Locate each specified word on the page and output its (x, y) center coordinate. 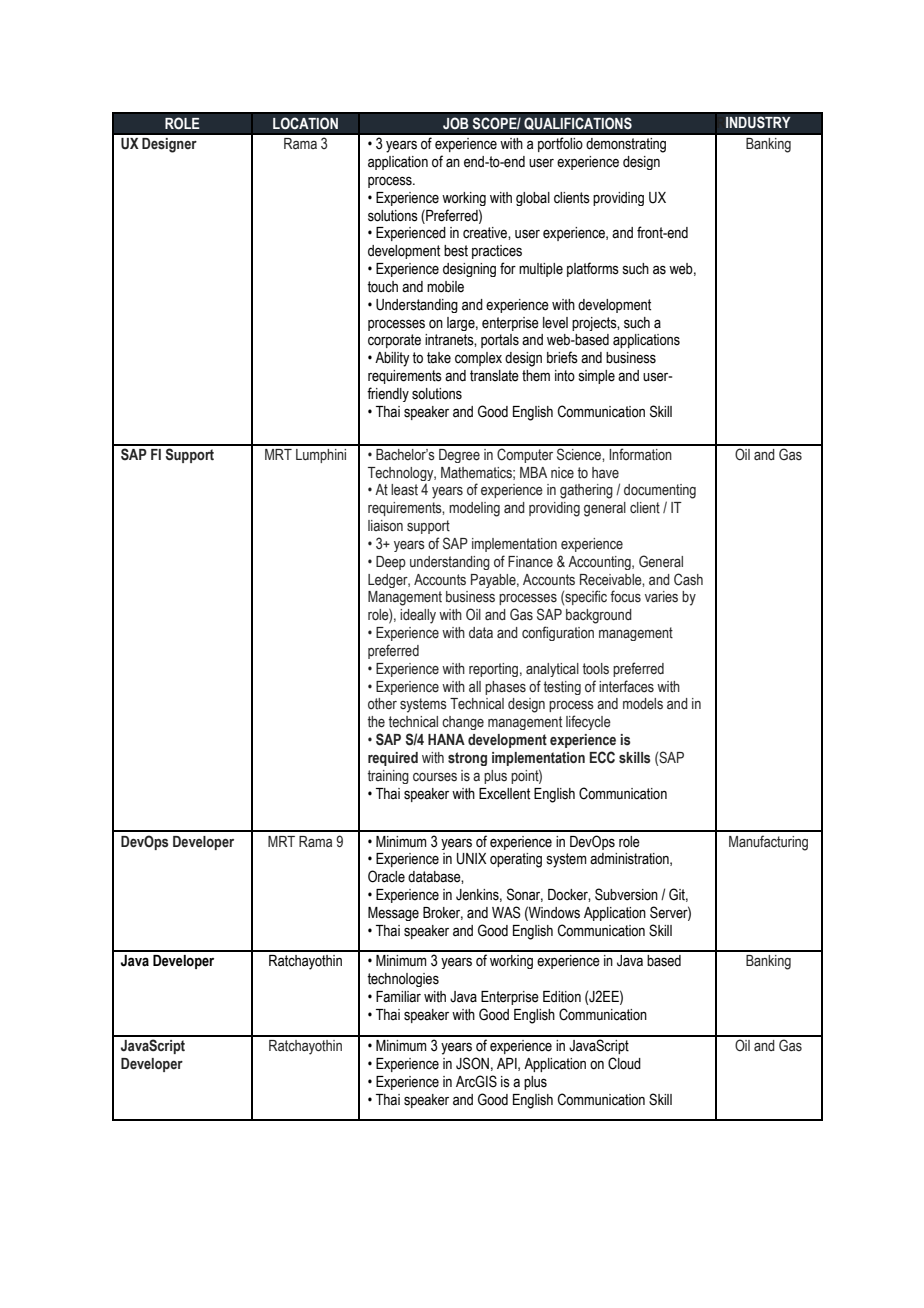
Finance (530, 562)
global (533, 199)
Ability (392, 359)
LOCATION (305, 123)
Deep (391, 563)
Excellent (504, 794)
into (565, 376)
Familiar (398, 996)
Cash (688, 579)
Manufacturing (768, 843)
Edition (562, 997)
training (388, 777)
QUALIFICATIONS (578, 123)
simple (597, 377)
